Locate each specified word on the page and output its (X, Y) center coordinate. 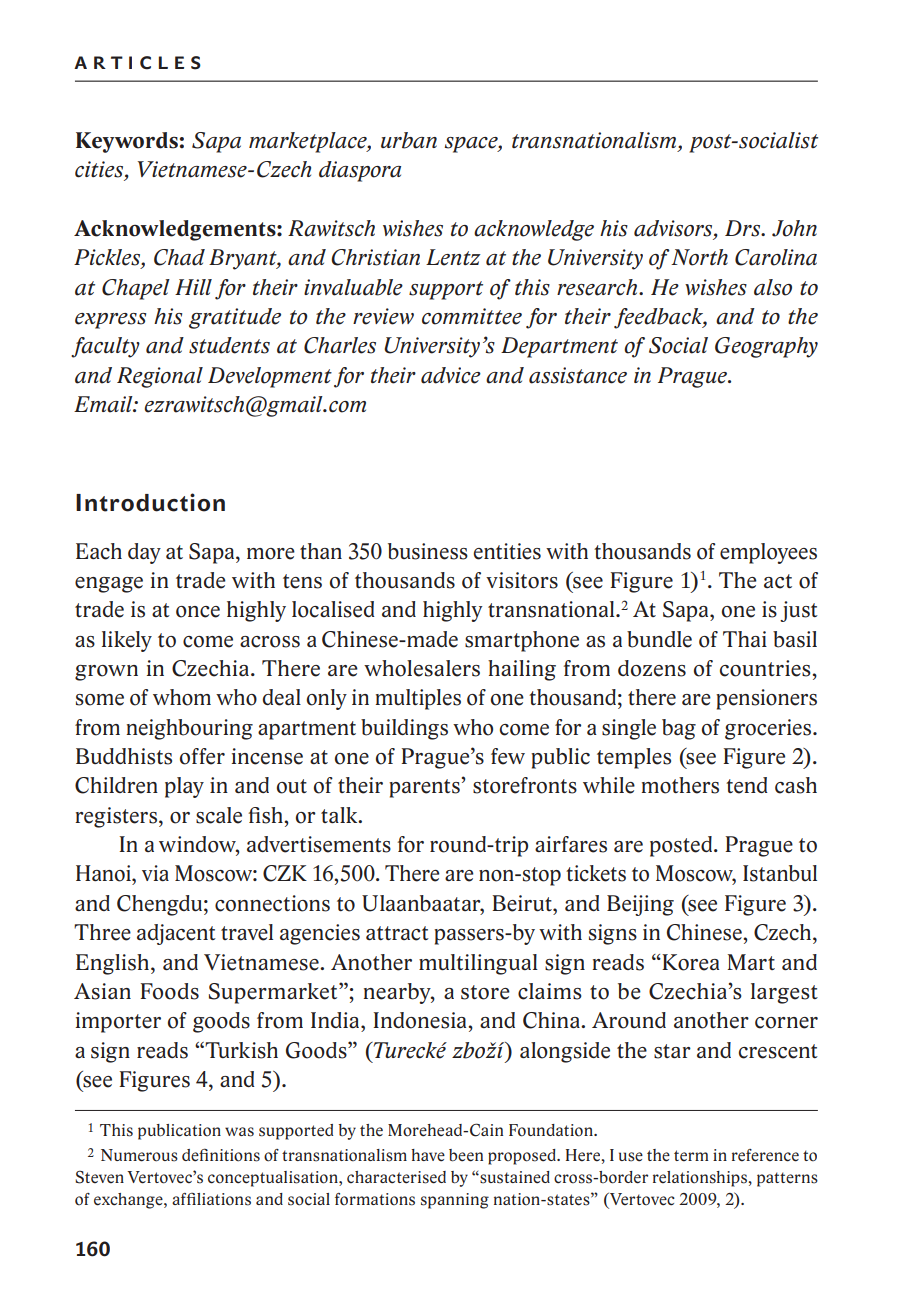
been (466, 1155)
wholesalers (422, 668)
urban (409, 140)
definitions (221, 1155)
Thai (745, 639)
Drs (744, 228)
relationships (701, 1179)
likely (127, 641)
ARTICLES (137, 63)
